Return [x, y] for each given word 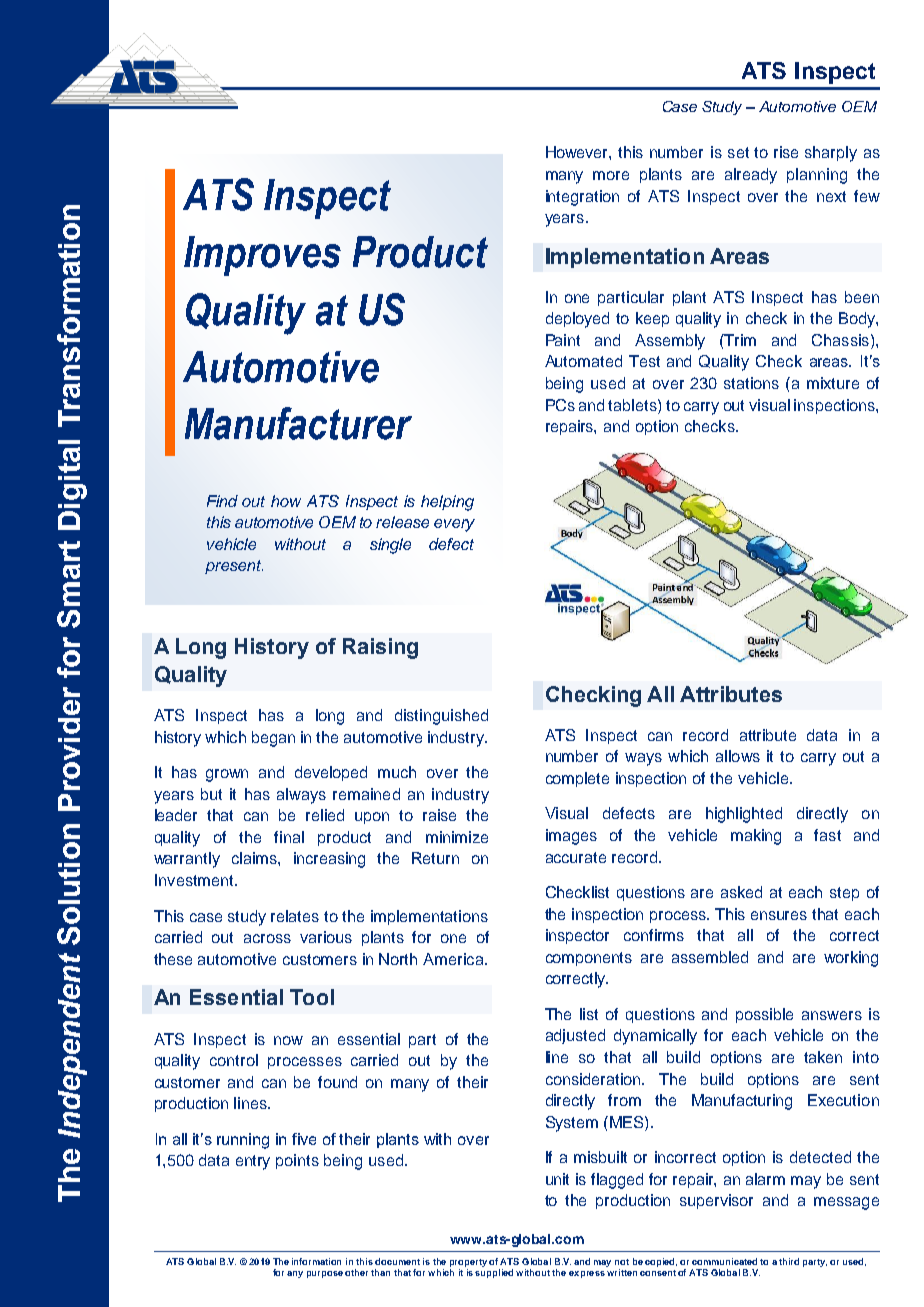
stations [751, 383]
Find [222, 501]
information [316, 1261]
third [789, 1261]
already [751, 176]
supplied [494, 1273]
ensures [779, 915]
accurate [576, 857]
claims [255, 858]
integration [582, 198]
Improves [262, 256]
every [454, 525]
